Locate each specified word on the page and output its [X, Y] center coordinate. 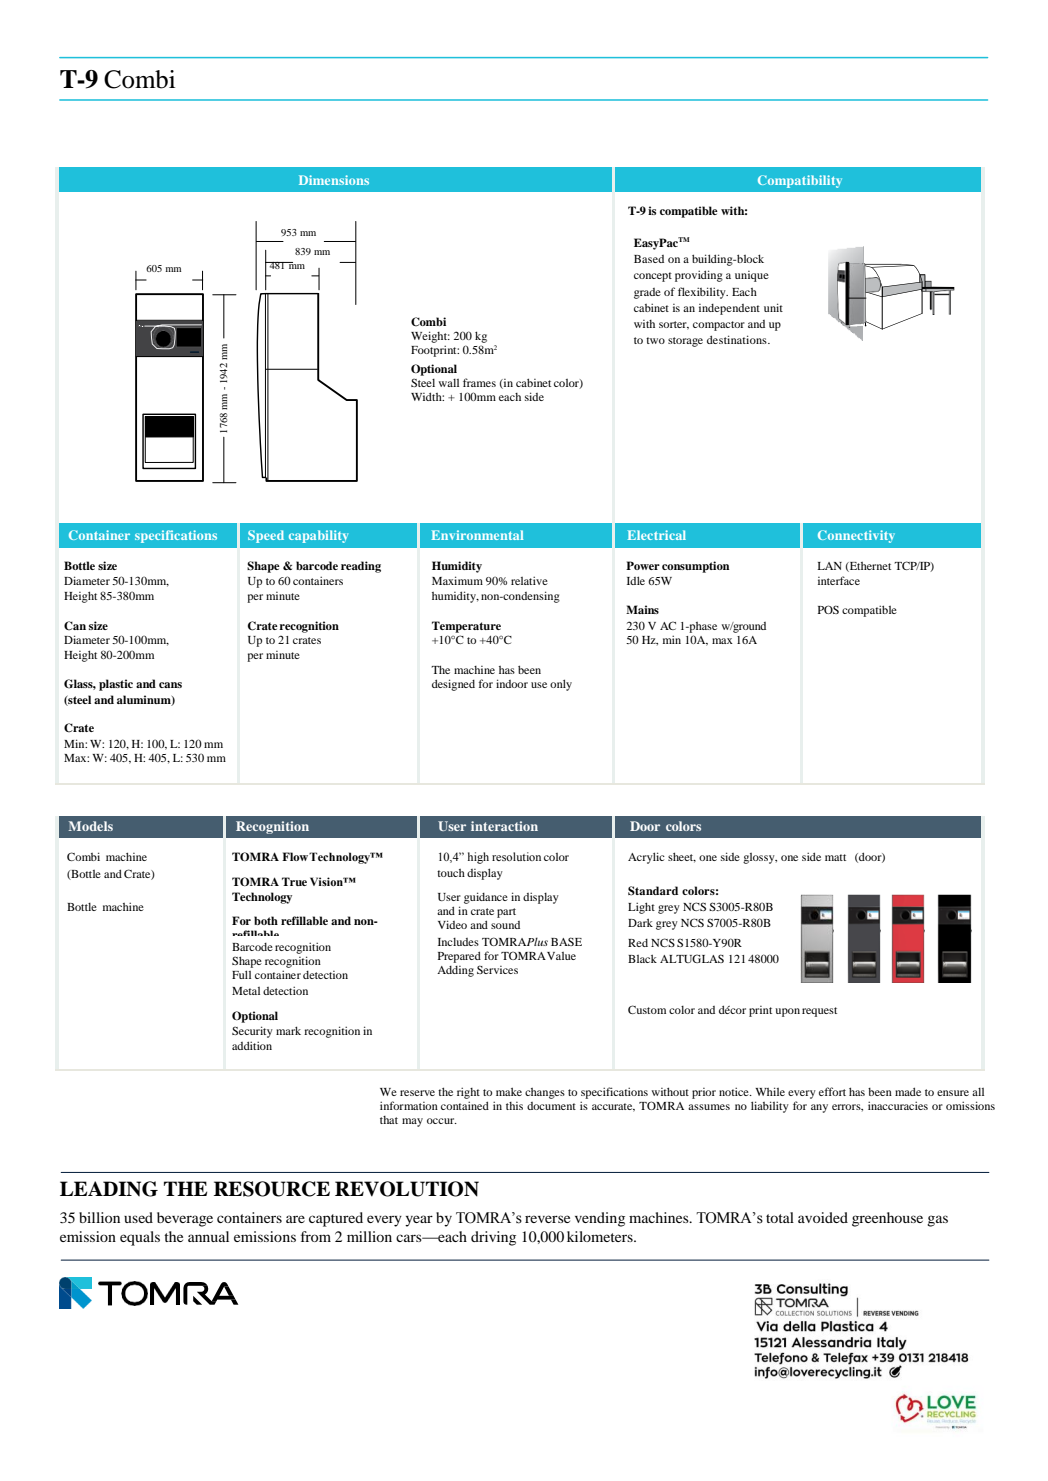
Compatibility [800, 181]
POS [828, 609]
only [561, 685]
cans [170, 685]
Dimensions [334, 180]
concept [653, 277]
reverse [547, 1219]
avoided [823, 1217]
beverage [185, 1219]
